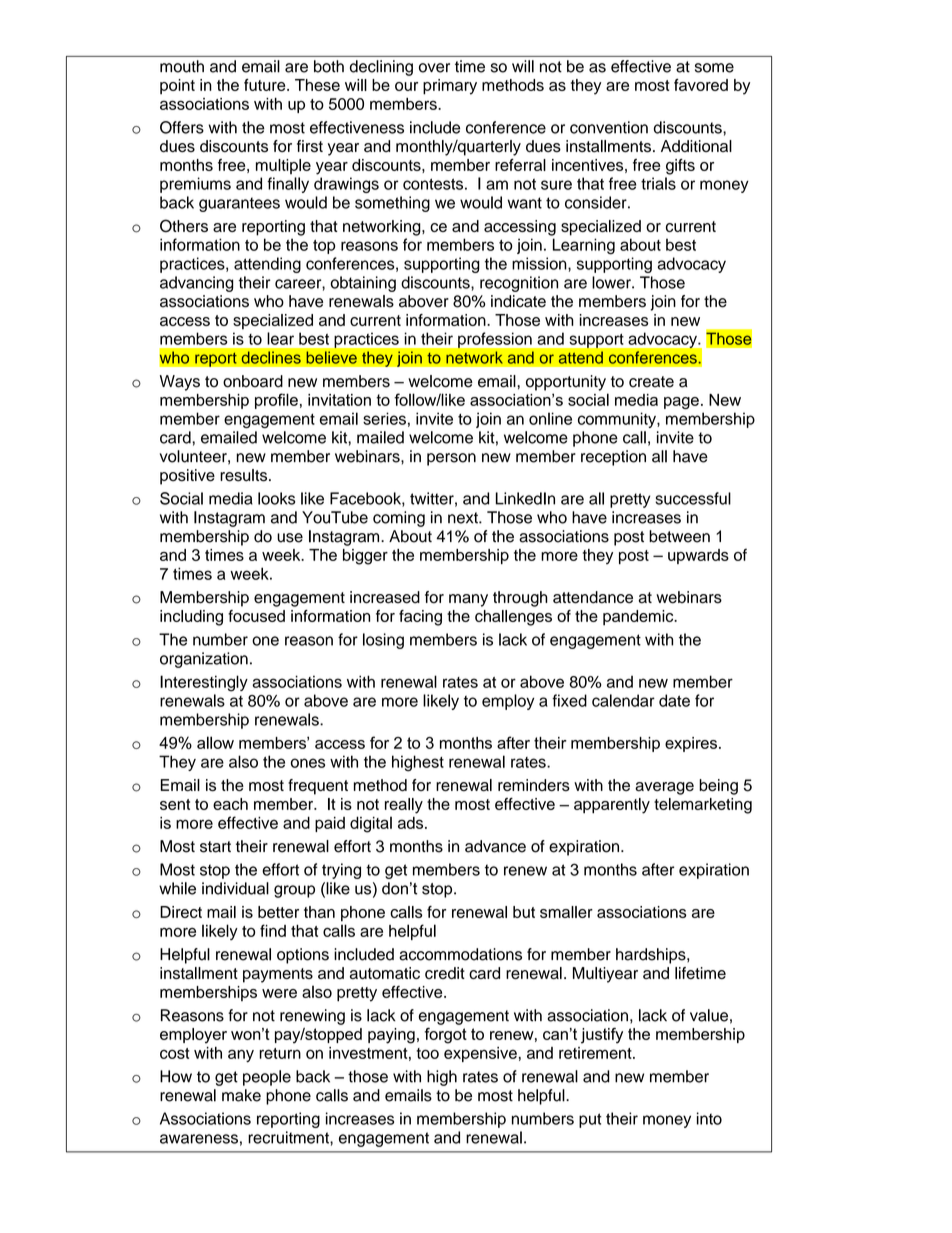  What do you see at coordinates (266, 85) in the screenshot?
I see `future` at bounding box center [266, 85].
